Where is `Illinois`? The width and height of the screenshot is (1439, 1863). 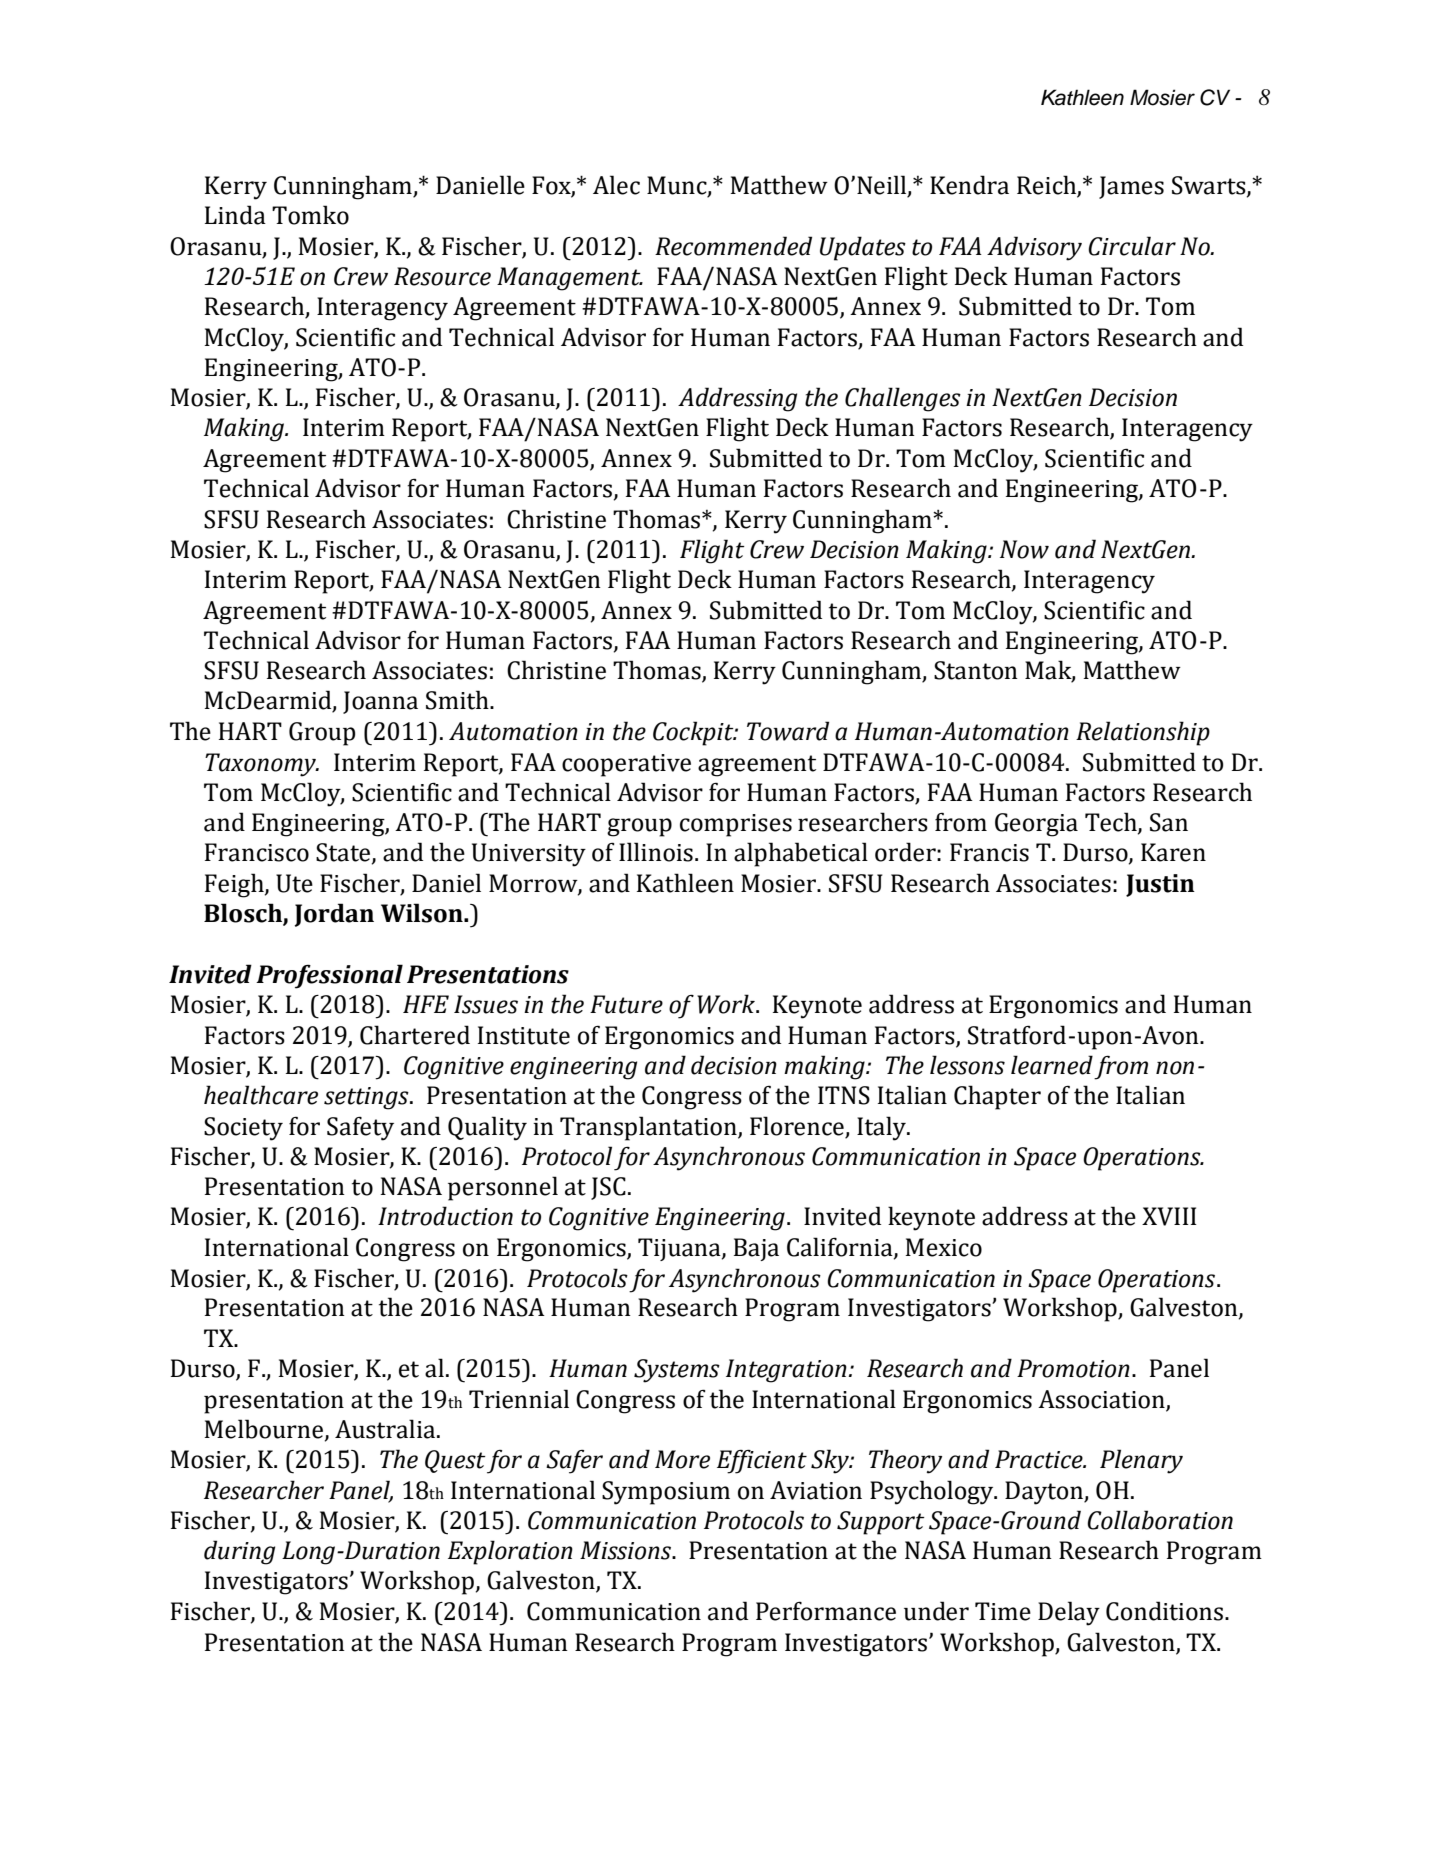
Illinois is located at coordinates (656, 852).
